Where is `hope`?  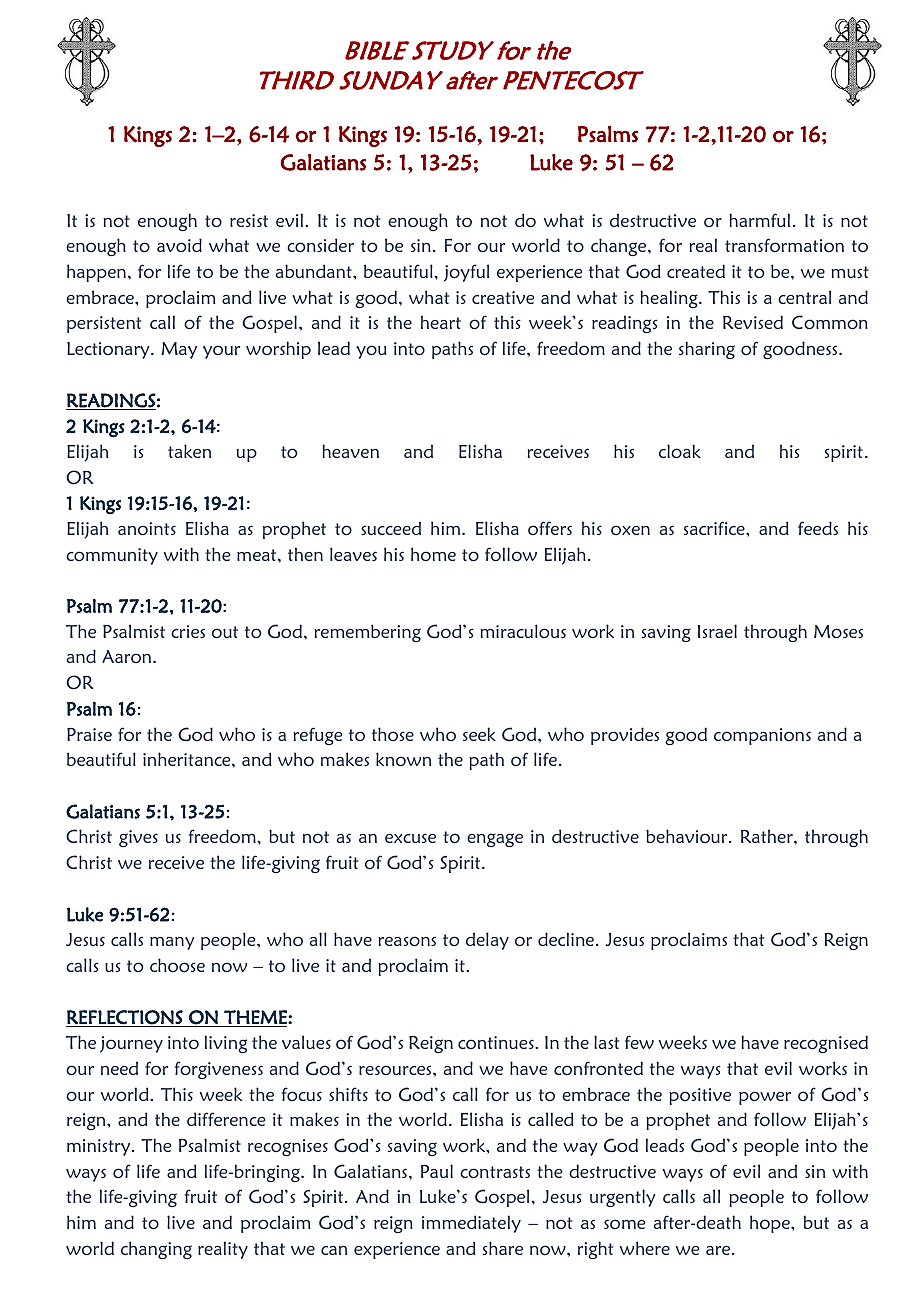
hope is located at coordinates (771, 1224).
